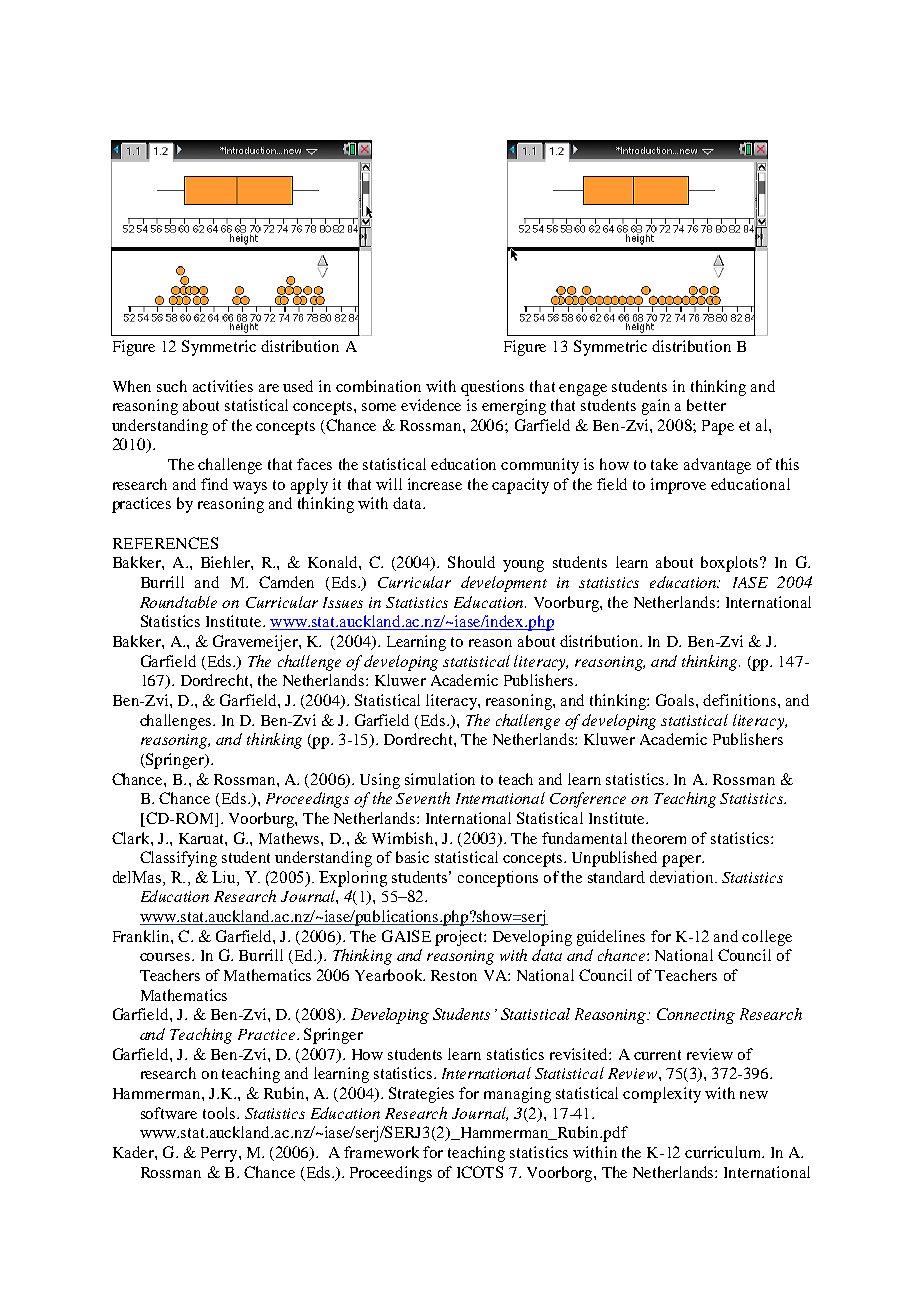 Image resolution: width=924 pixels, height=1308 pixels. What do you see at coordinates (440, 779) in the screenshot?
I see `simulation` at bounding box center [440, 779].
